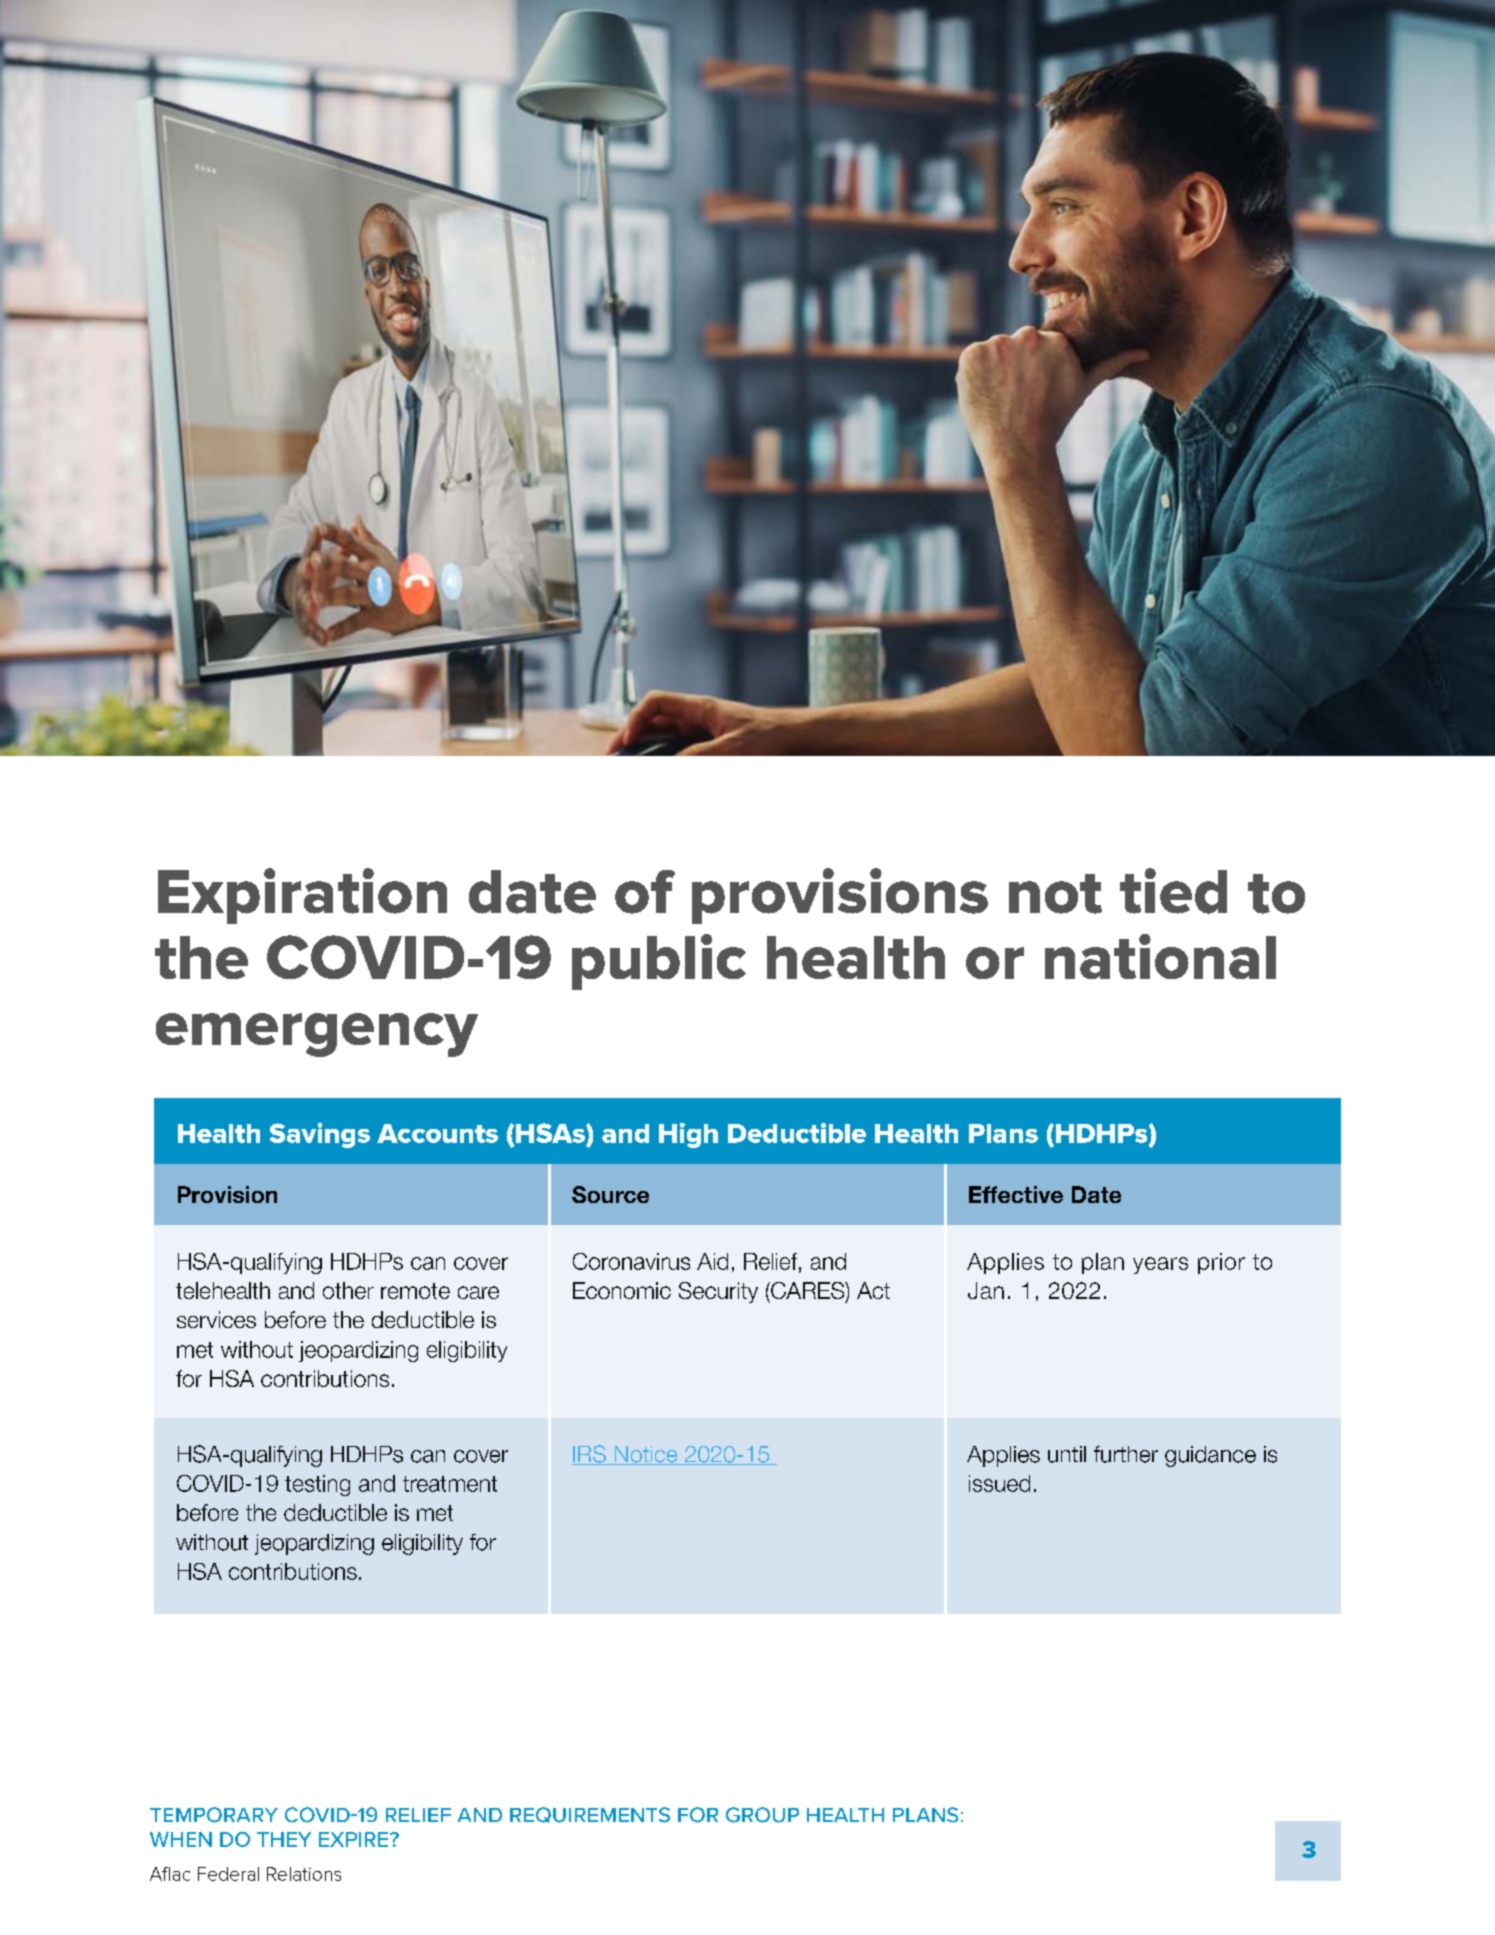 The width and height of the screenshot is (1495, 1935). Describe the element at coordinates (1016, 1194) in the screenshot. I see `Effective` at that location.
